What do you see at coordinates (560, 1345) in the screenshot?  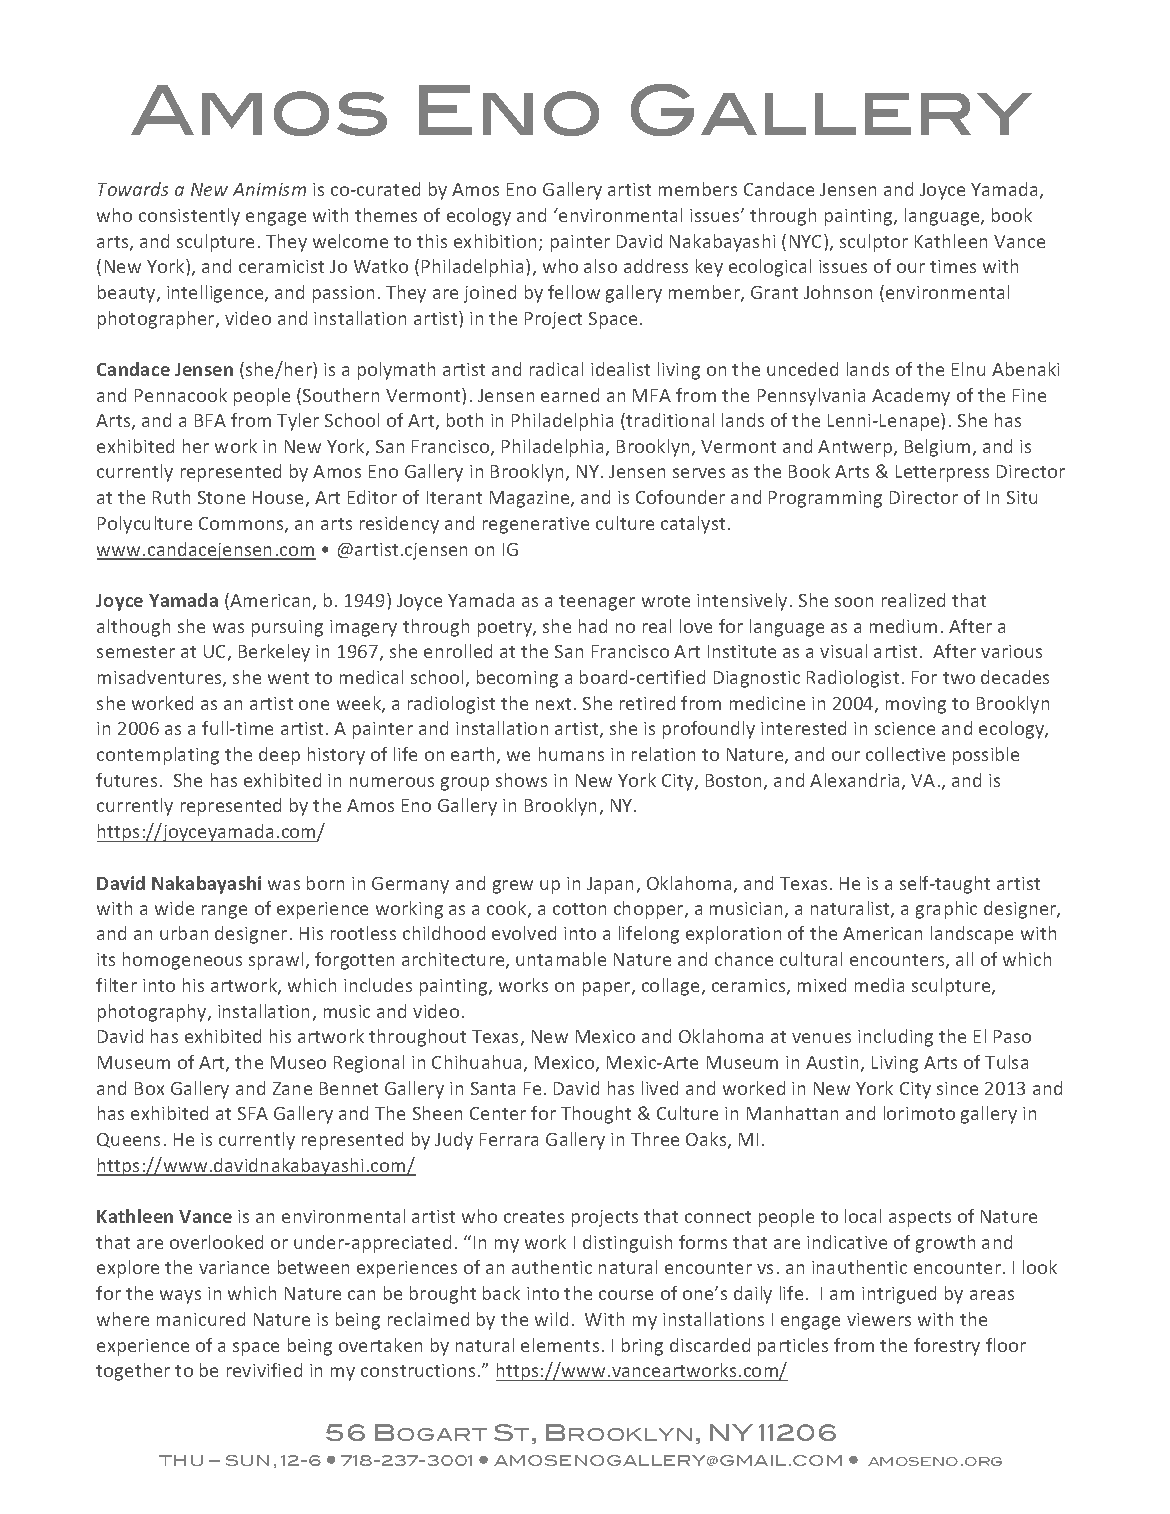 I see `elements` at bounding box center [560, 1345].
